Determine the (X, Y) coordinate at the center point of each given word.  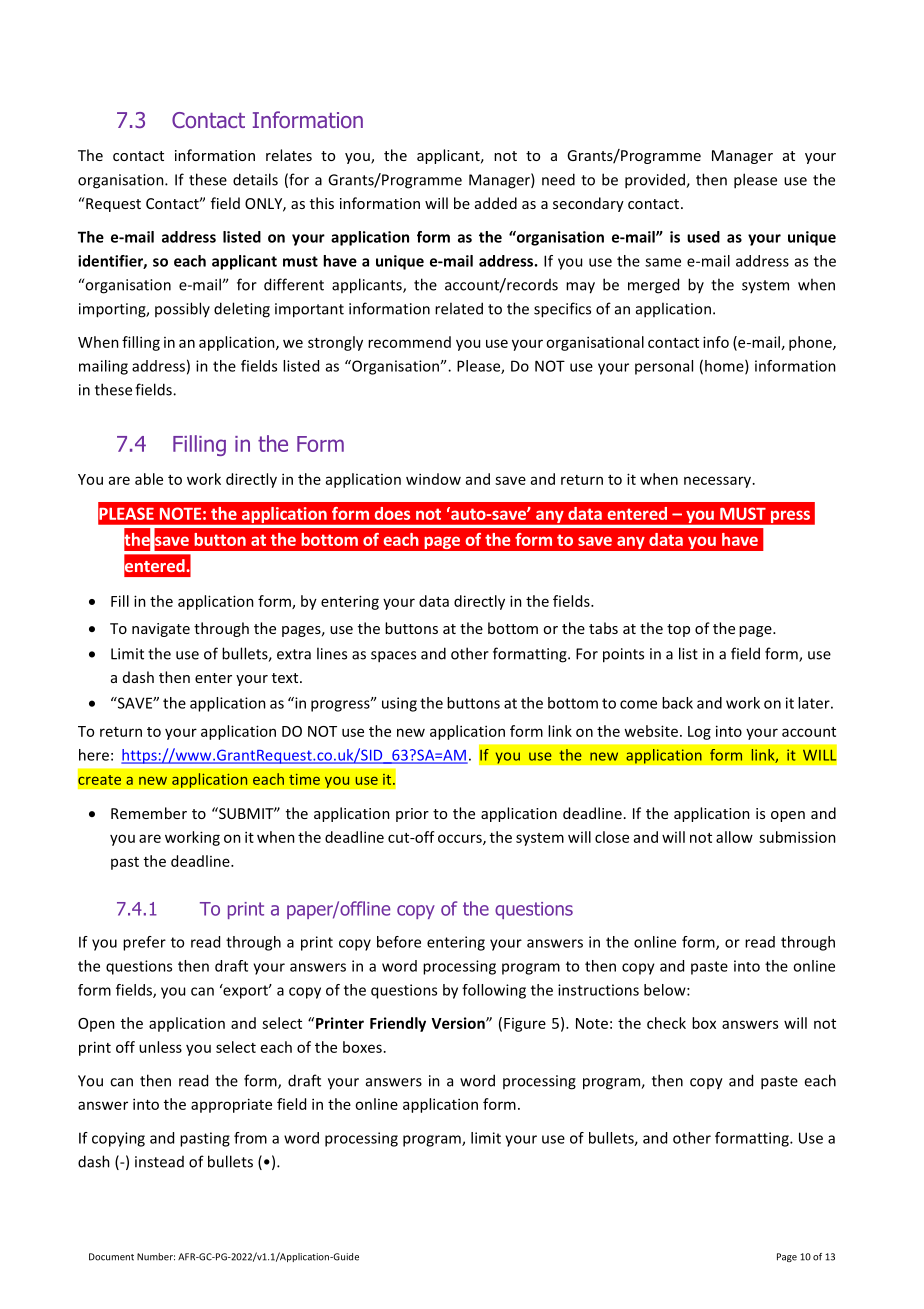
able (149, 479)
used (703, 237)
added (496, 203)
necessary (719, 482)
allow (734, 837)
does (392, 513)
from (250, 1138)
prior (412, 815)
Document (111, 1257)
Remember (149, 813)
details (255, 179)
